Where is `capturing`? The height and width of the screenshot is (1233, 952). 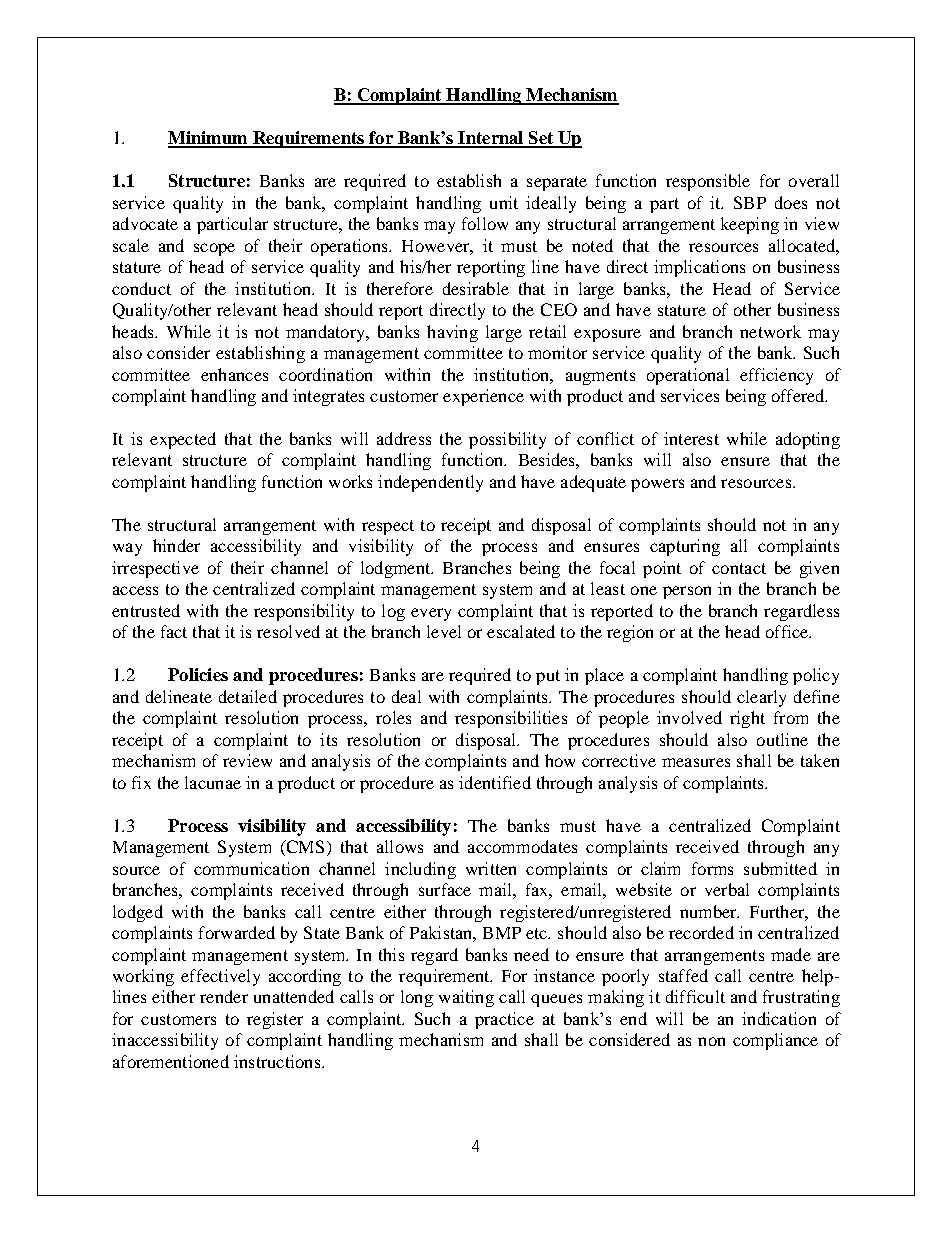
capturing is located at coordinates (685, 547).
